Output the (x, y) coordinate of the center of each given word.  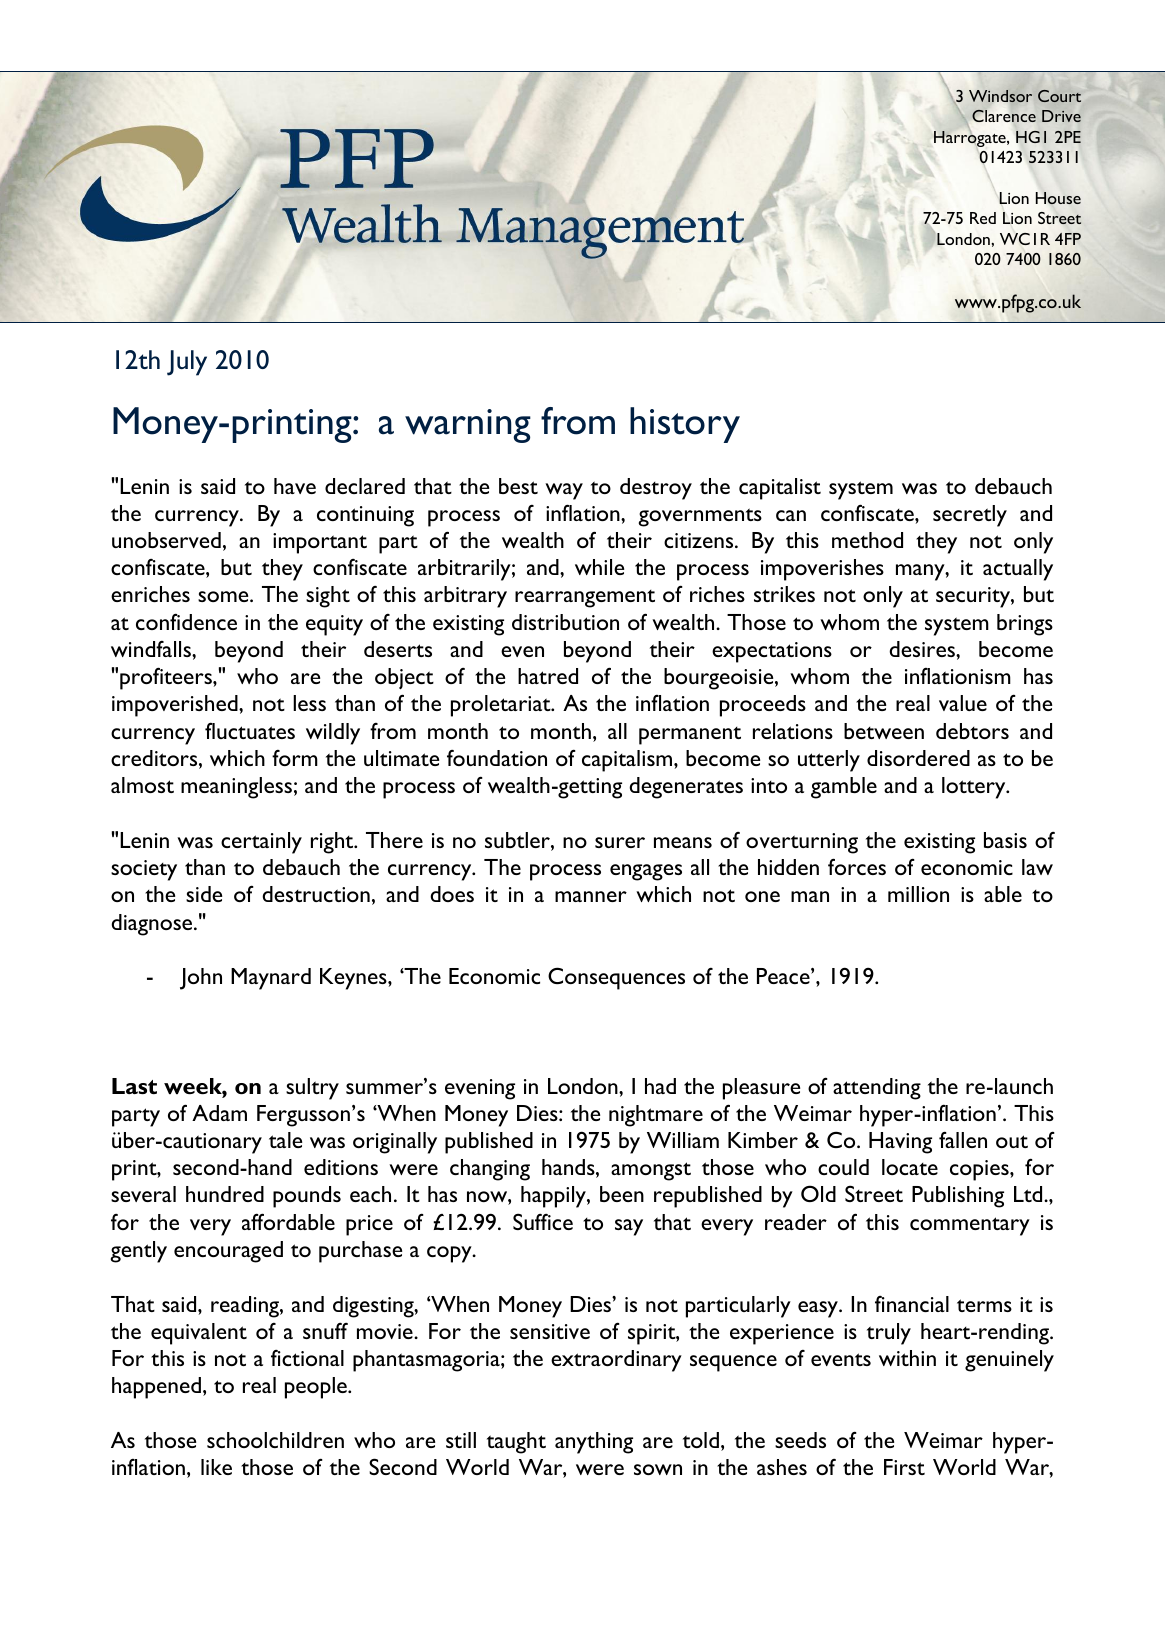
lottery (975, 788)
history (685, 425)
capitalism (628, 761)
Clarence (1004, 116)
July (187, 363)
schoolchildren (275, 1440)
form (295, 758)
